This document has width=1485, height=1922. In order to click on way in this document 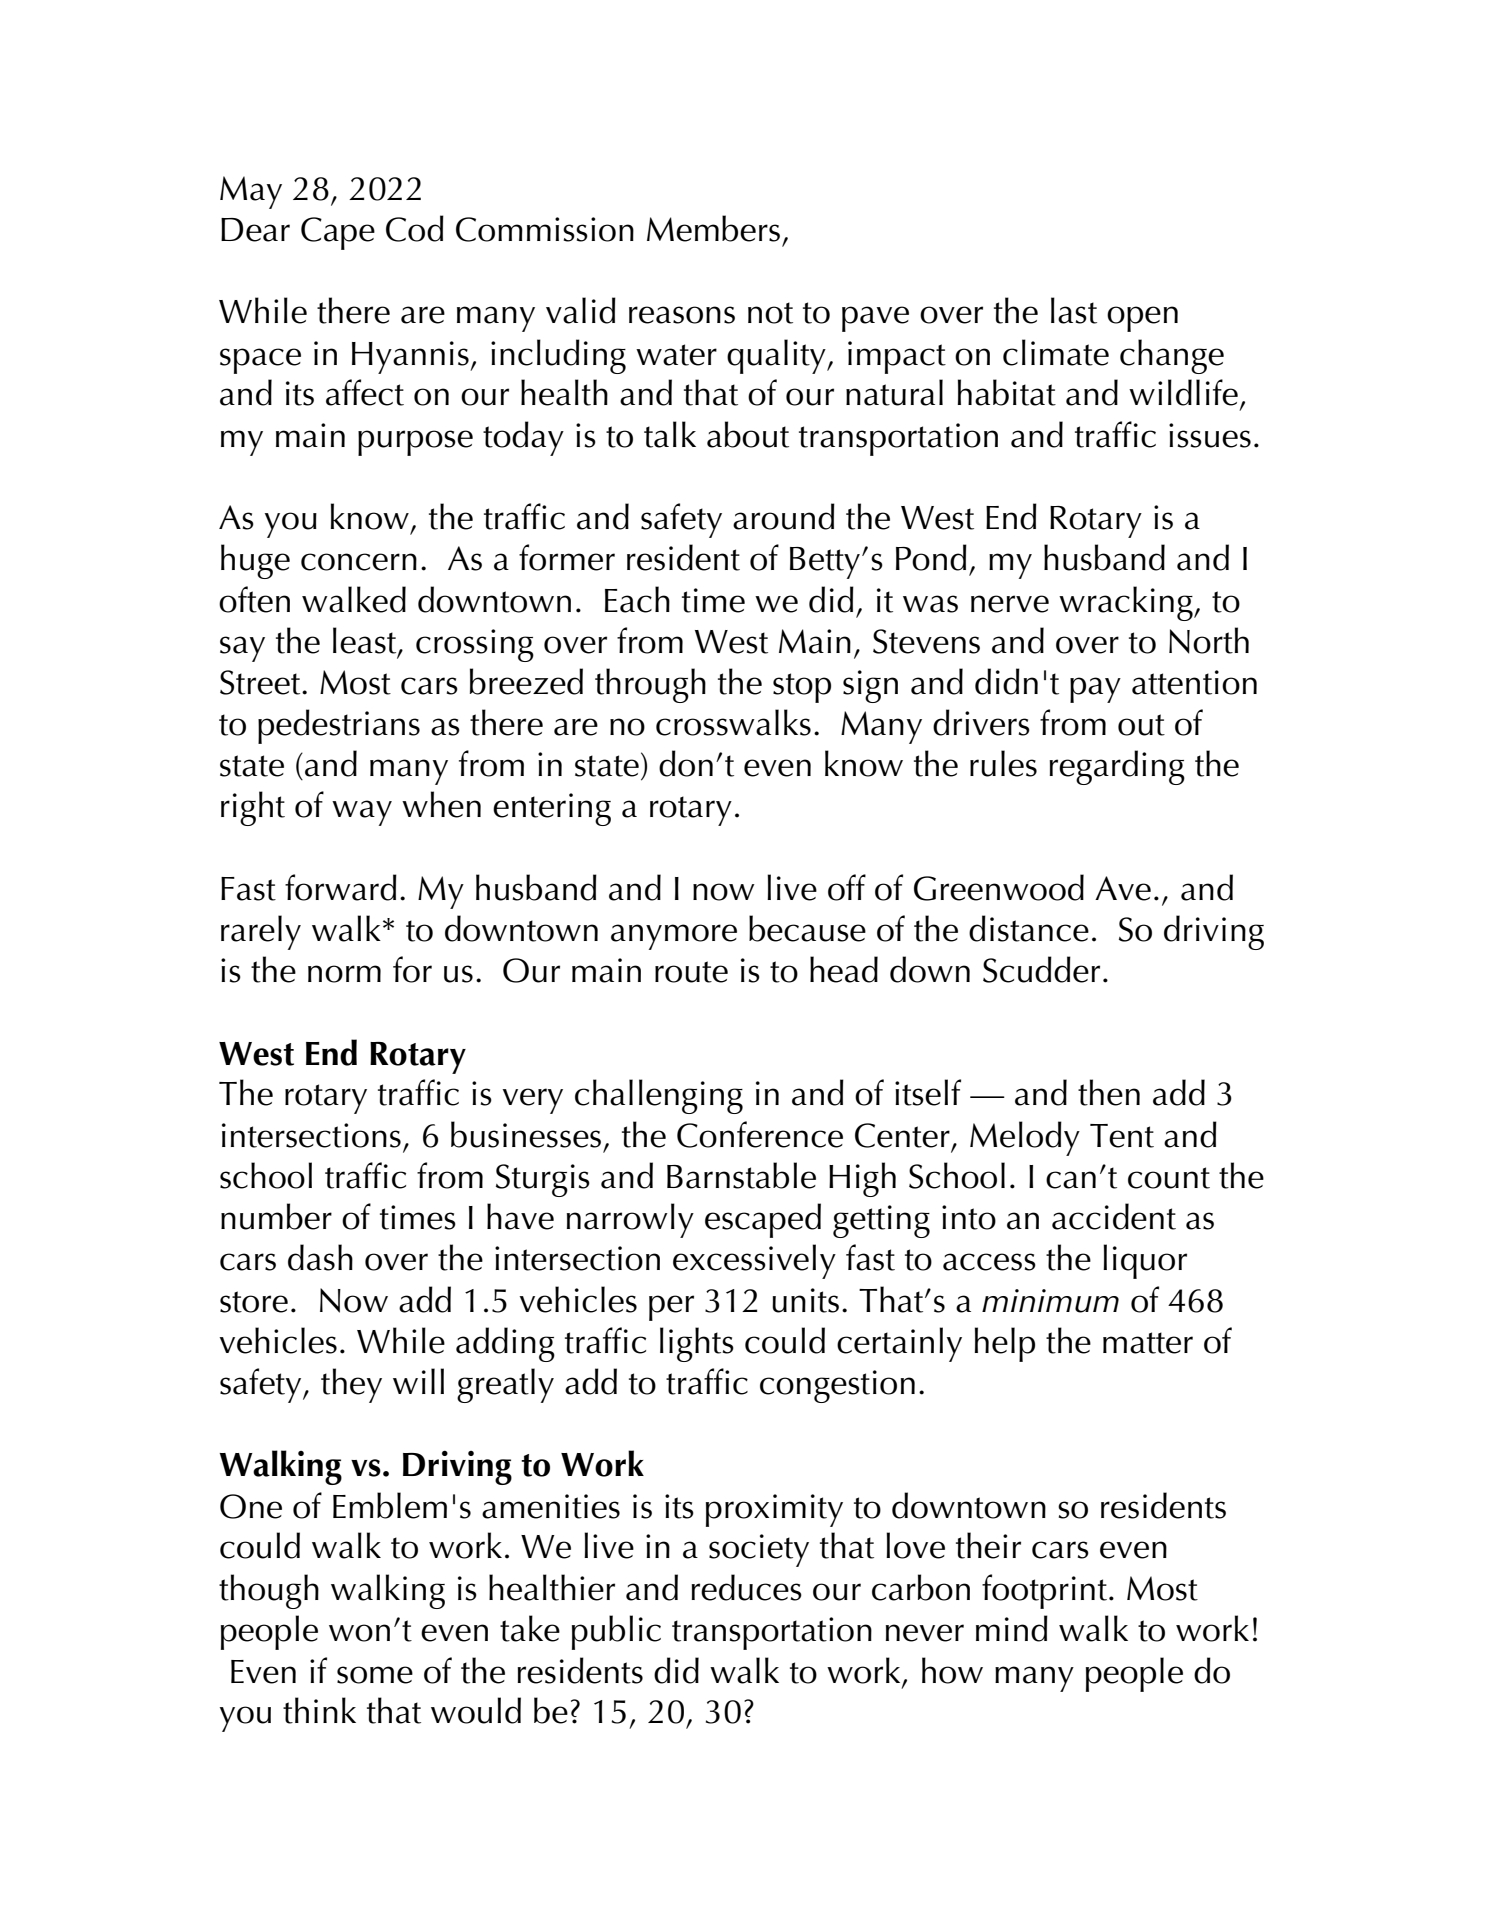, I will do `click(362, 813)`.
